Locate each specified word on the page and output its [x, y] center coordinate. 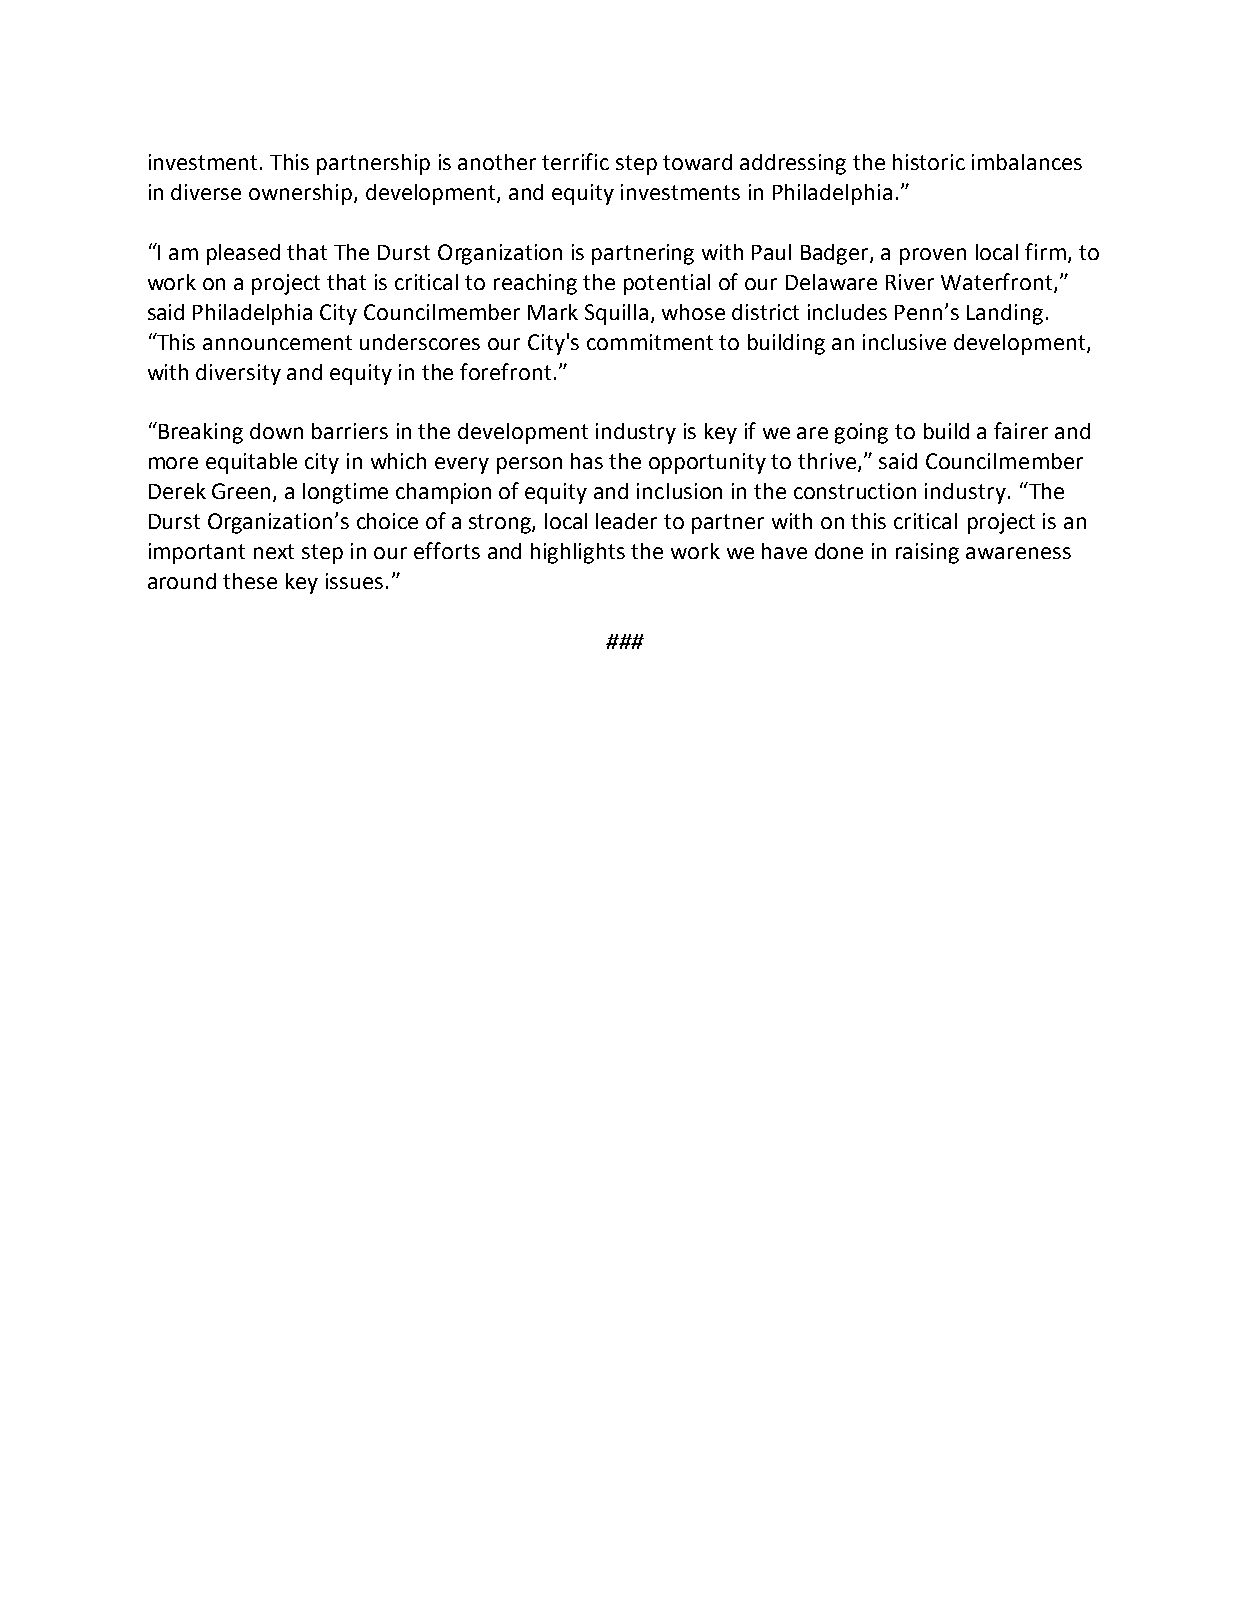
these [250, 581]
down [276, 431]
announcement [277, 342]
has [587, 461]
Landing [1005, 314]
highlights [578, 553]
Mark [553, 312]
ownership [302, 194]
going [861, 433]
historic [929, 162]
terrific [575, 161]
